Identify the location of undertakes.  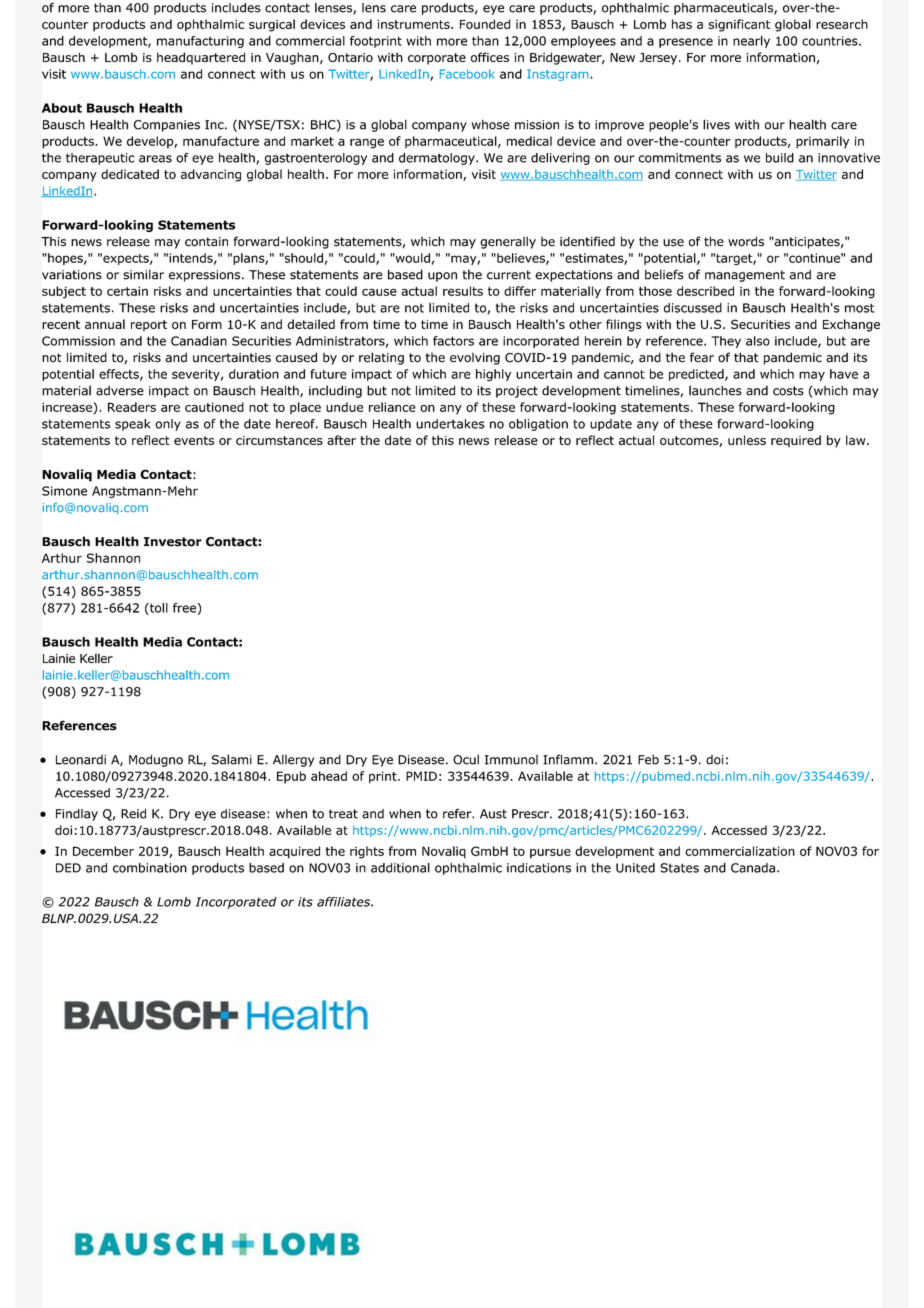
(450, 424).
